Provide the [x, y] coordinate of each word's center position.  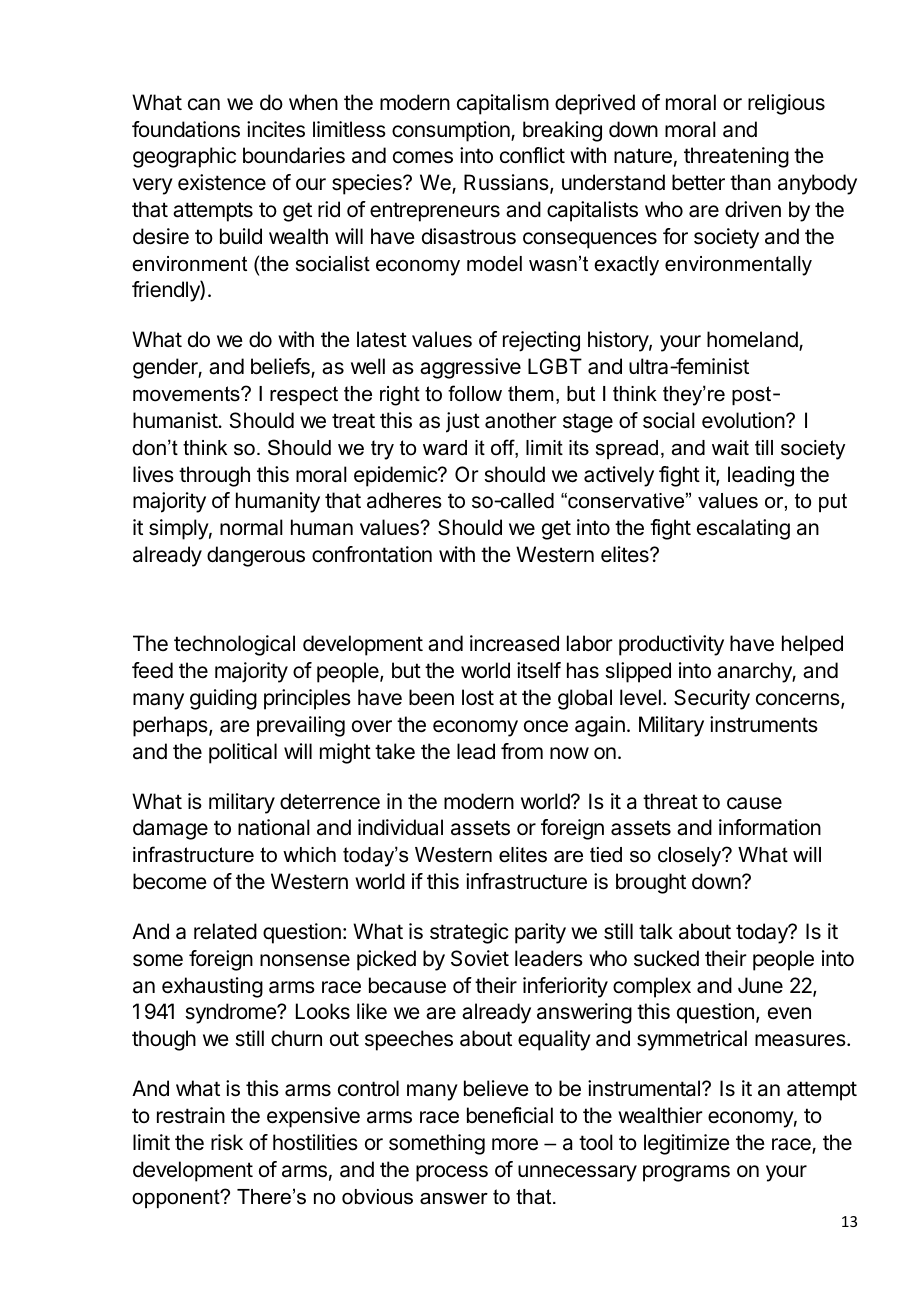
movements [187, 394]
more [515, 1144]
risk [227, 1142]
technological [234, 645]
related [225, 931]
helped [812, 645]
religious [786, 104]
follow [475, 393]
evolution [743, 420]
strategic [469, 933]
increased [514, 643]
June [760, 985]
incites [276, 129]
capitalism [503, 104]
